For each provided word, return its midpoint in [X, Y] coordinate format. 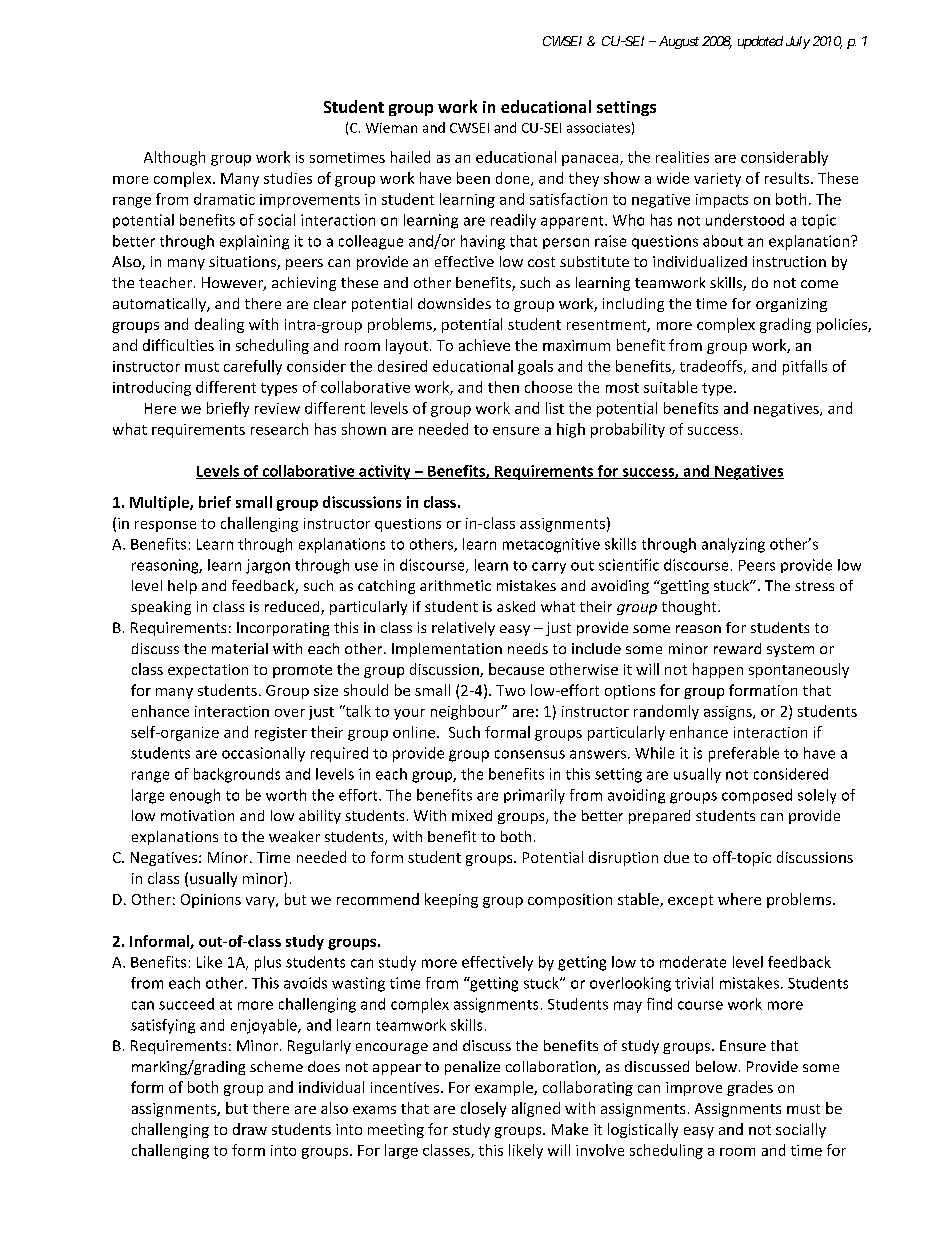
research [279, 429]
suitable [670, 387]
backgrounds [237, 775]
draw [250, 1129]
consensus [530, 754]
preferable [744, 754]
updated [760, 42]
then [503, 387]
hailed [410, 157]
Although [174, 158]
